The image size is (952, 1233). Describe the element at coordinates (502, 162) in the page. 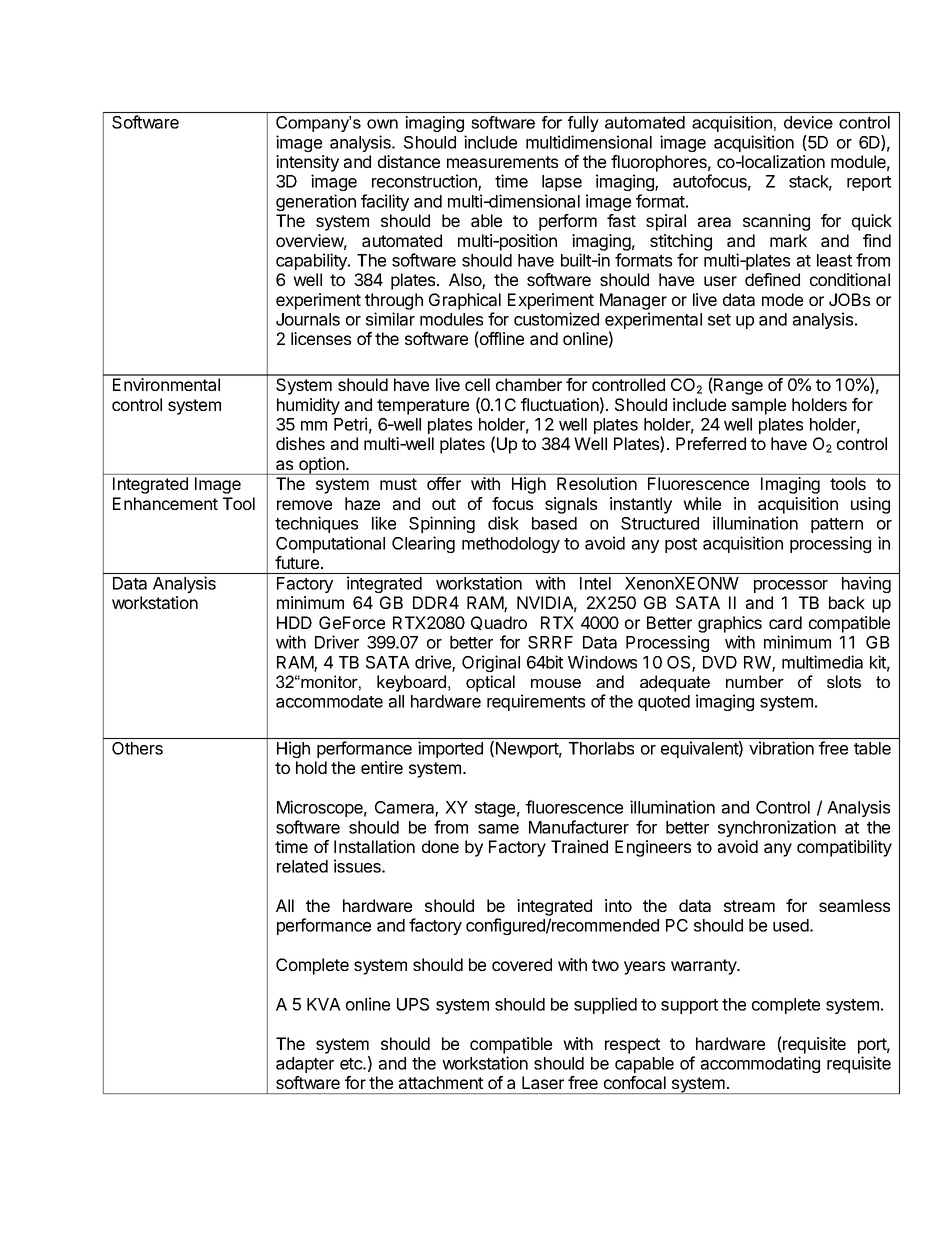

I see `measurements` at that location.
